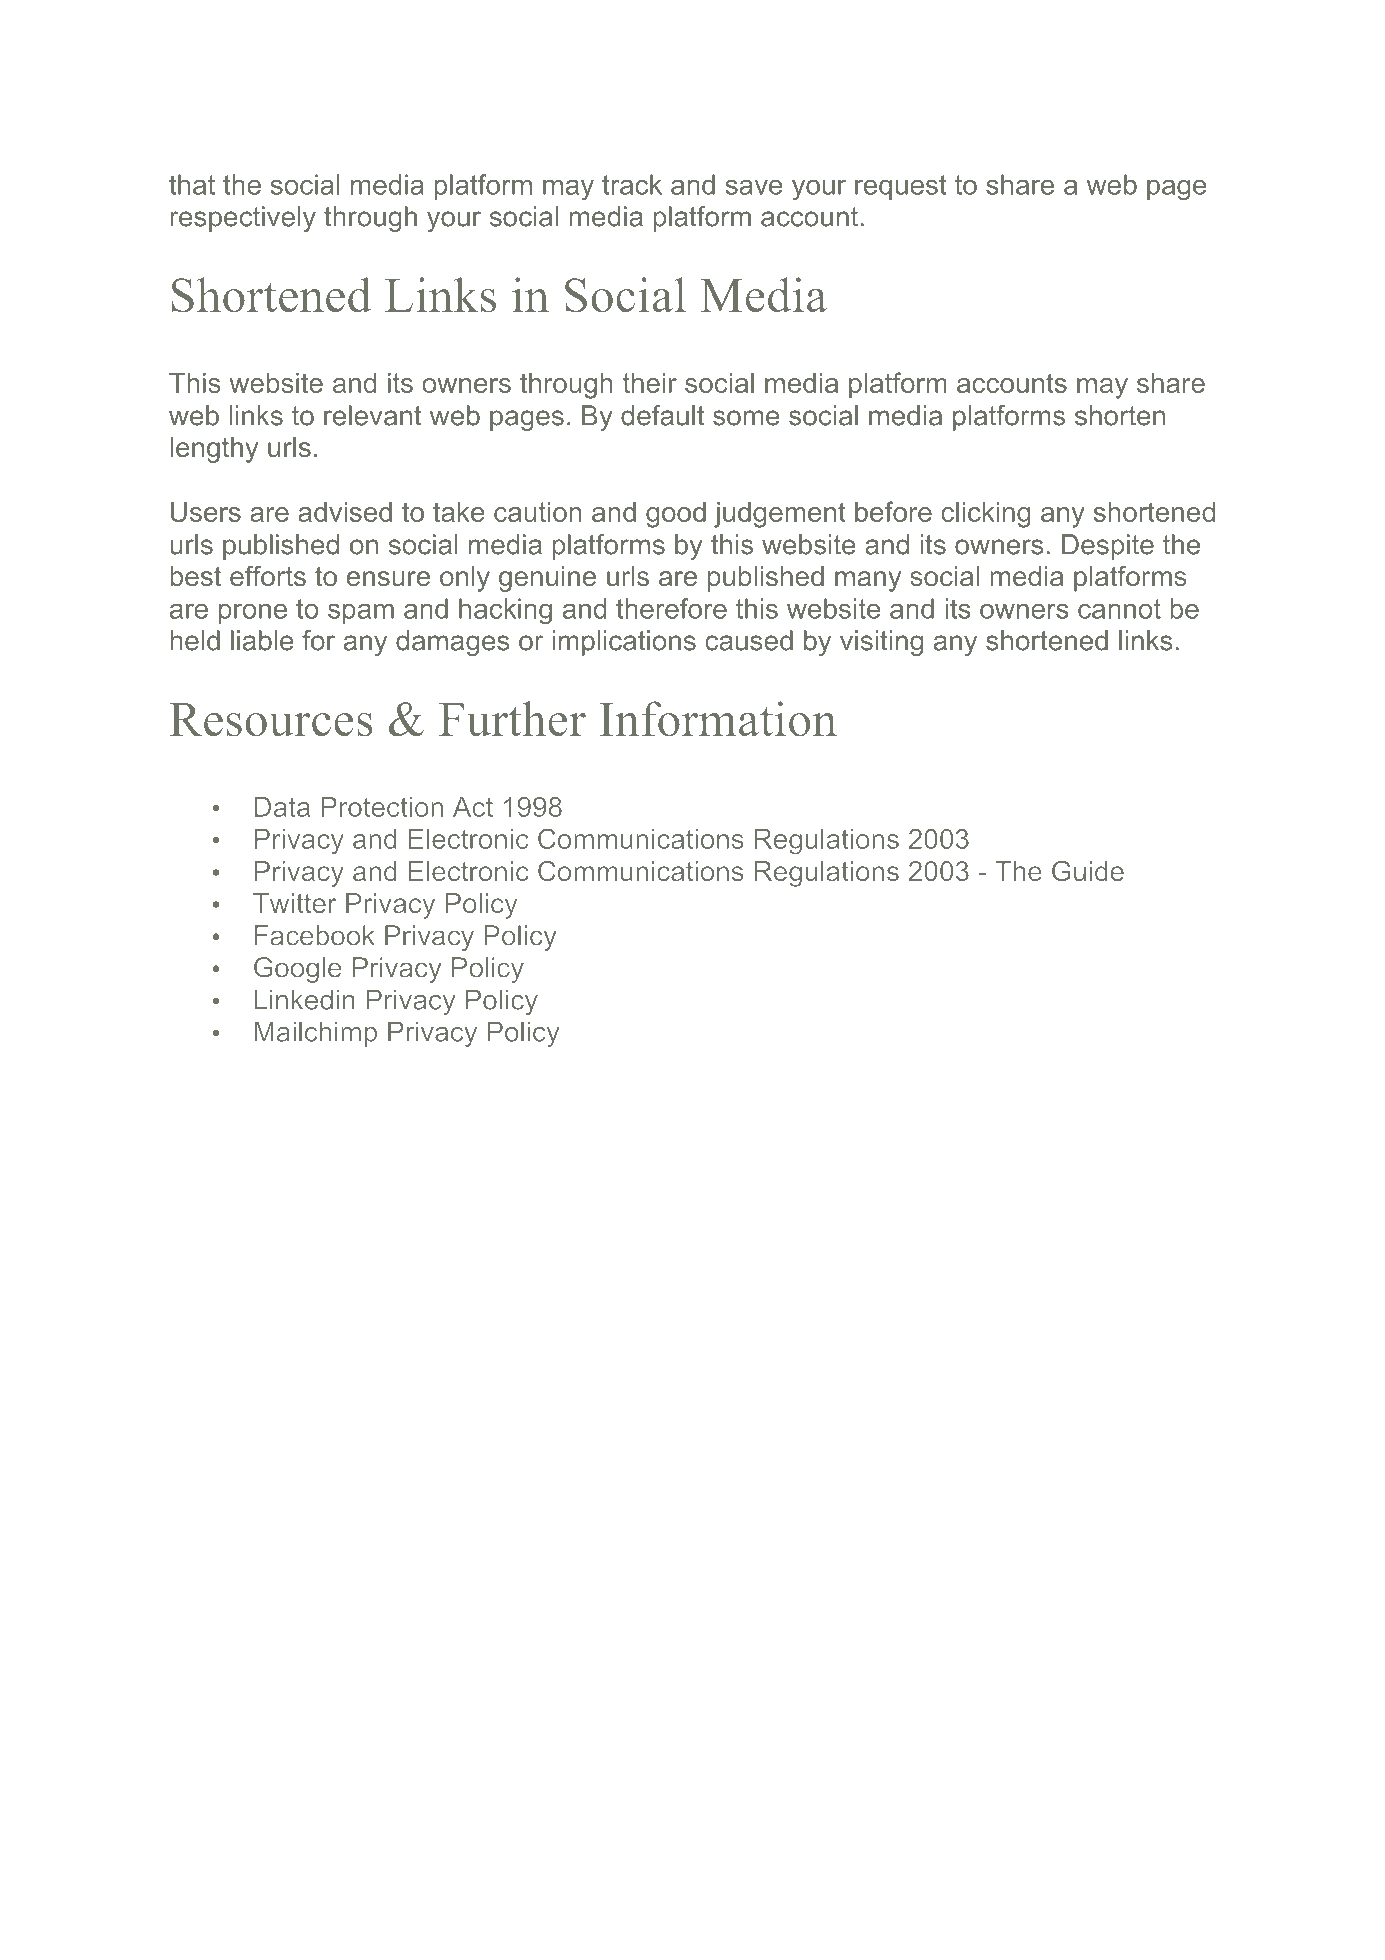 The width and height of the image is (1385, 1960). Describe the element at coordinates (632, 184) in the image. I see `track` at that location.
